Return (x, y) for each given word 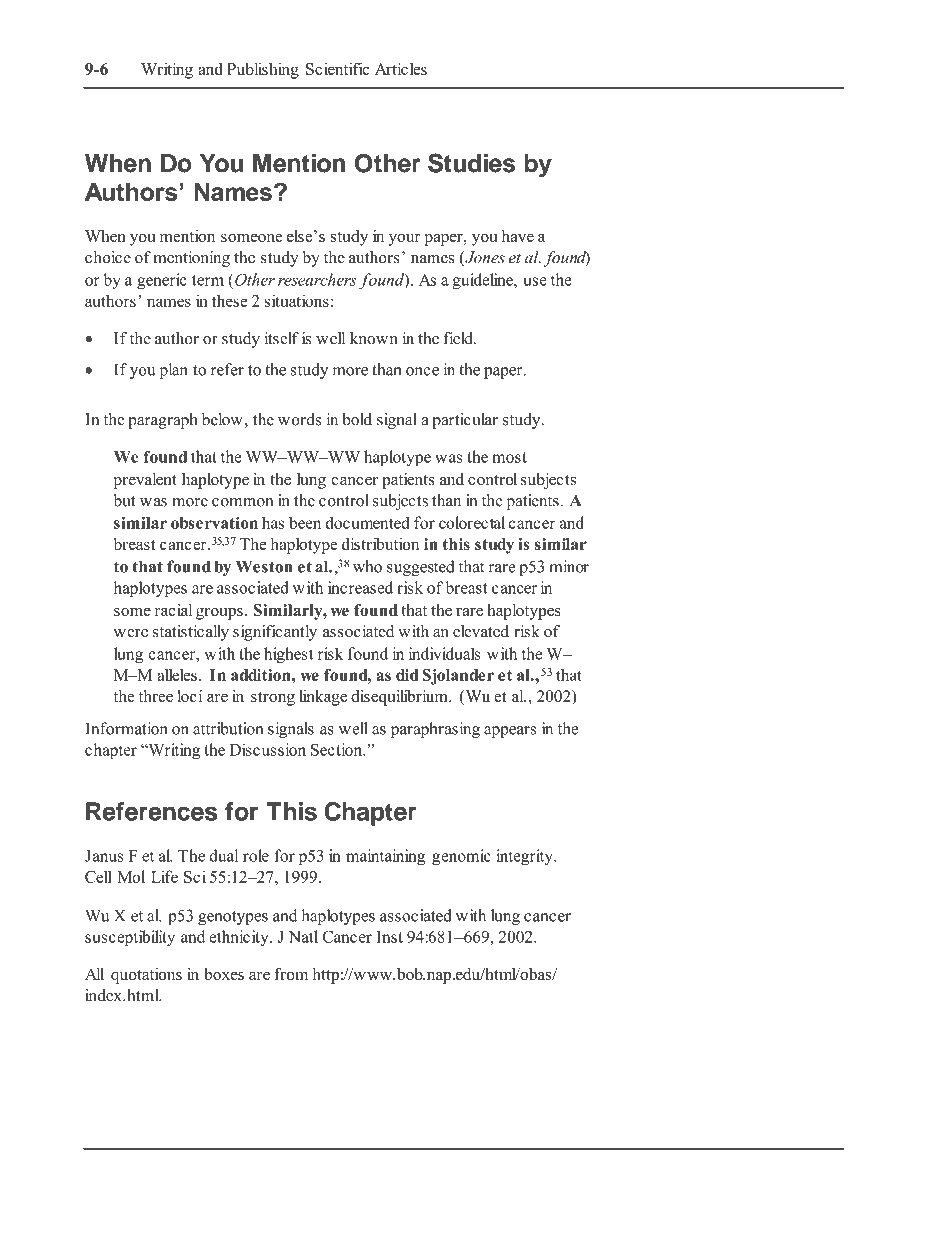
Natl (303, 936)
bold (357, 419)
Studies (471, 163)
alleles (177, 674)
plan (173, 371)
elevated (481, 631)
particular (465, 421)
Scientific (337, 68)
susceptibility (130, 938)
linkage (323, 698)
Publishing (263, 70)
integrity (525, 857)
